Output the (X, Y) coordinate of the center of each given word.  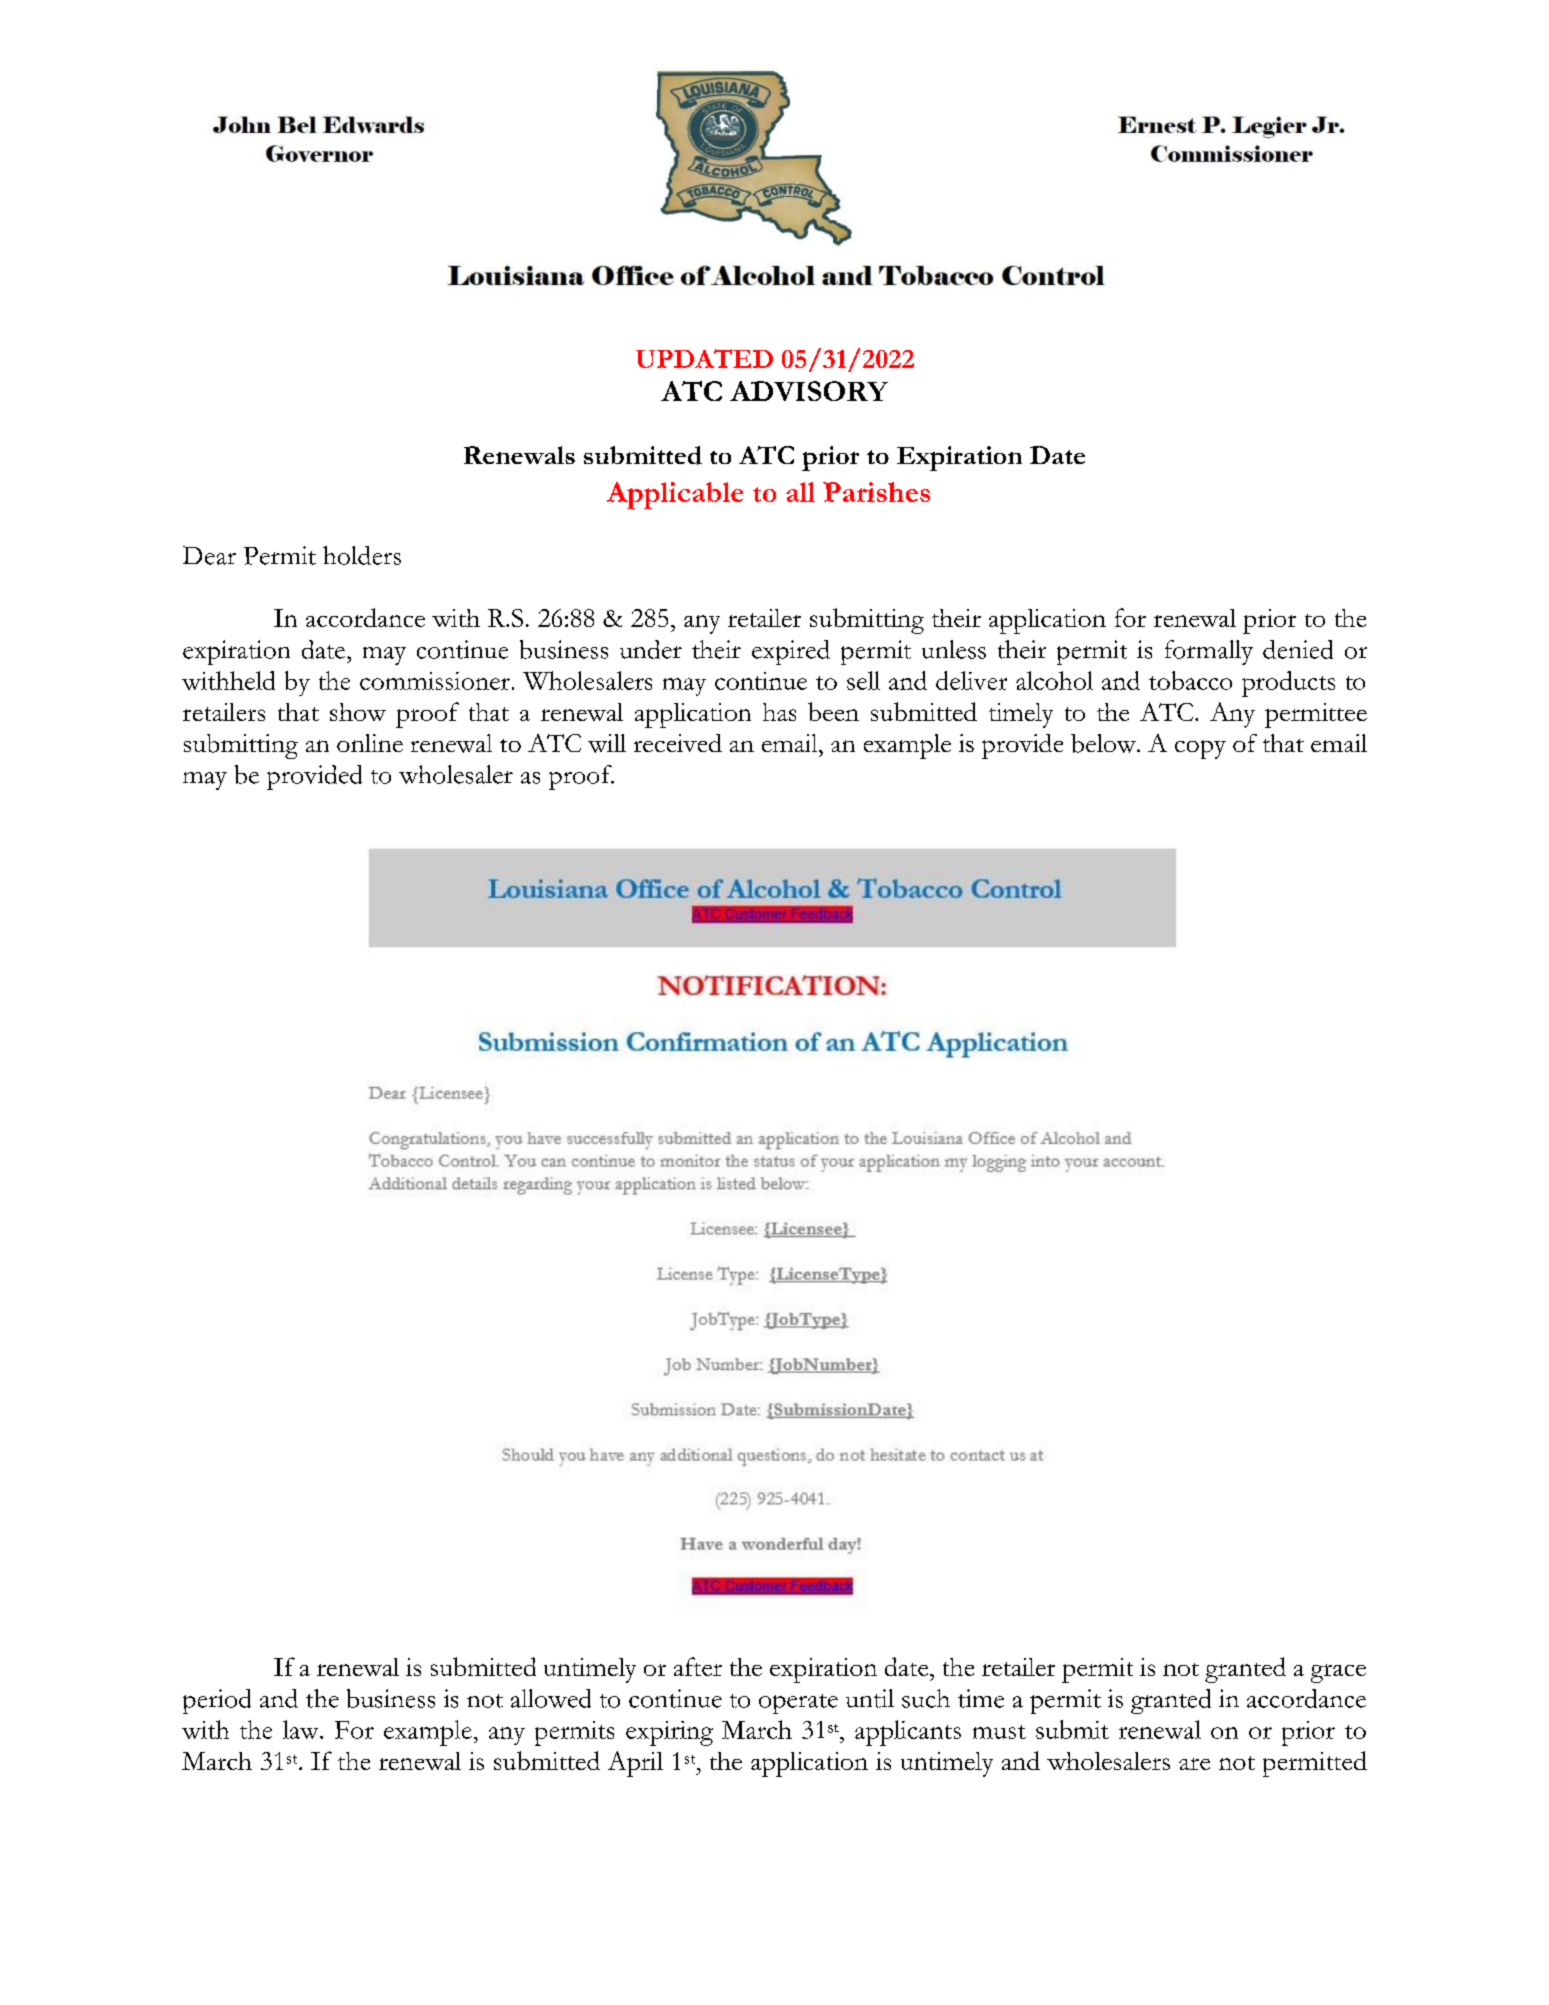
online (370, 743)
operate (798, 1704)
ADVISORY (809, 391)
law (302, 1729)
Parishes (876, 492)
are (1194, 1764)
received (678, 743)
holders (362, 555)
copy (1200, 749)
